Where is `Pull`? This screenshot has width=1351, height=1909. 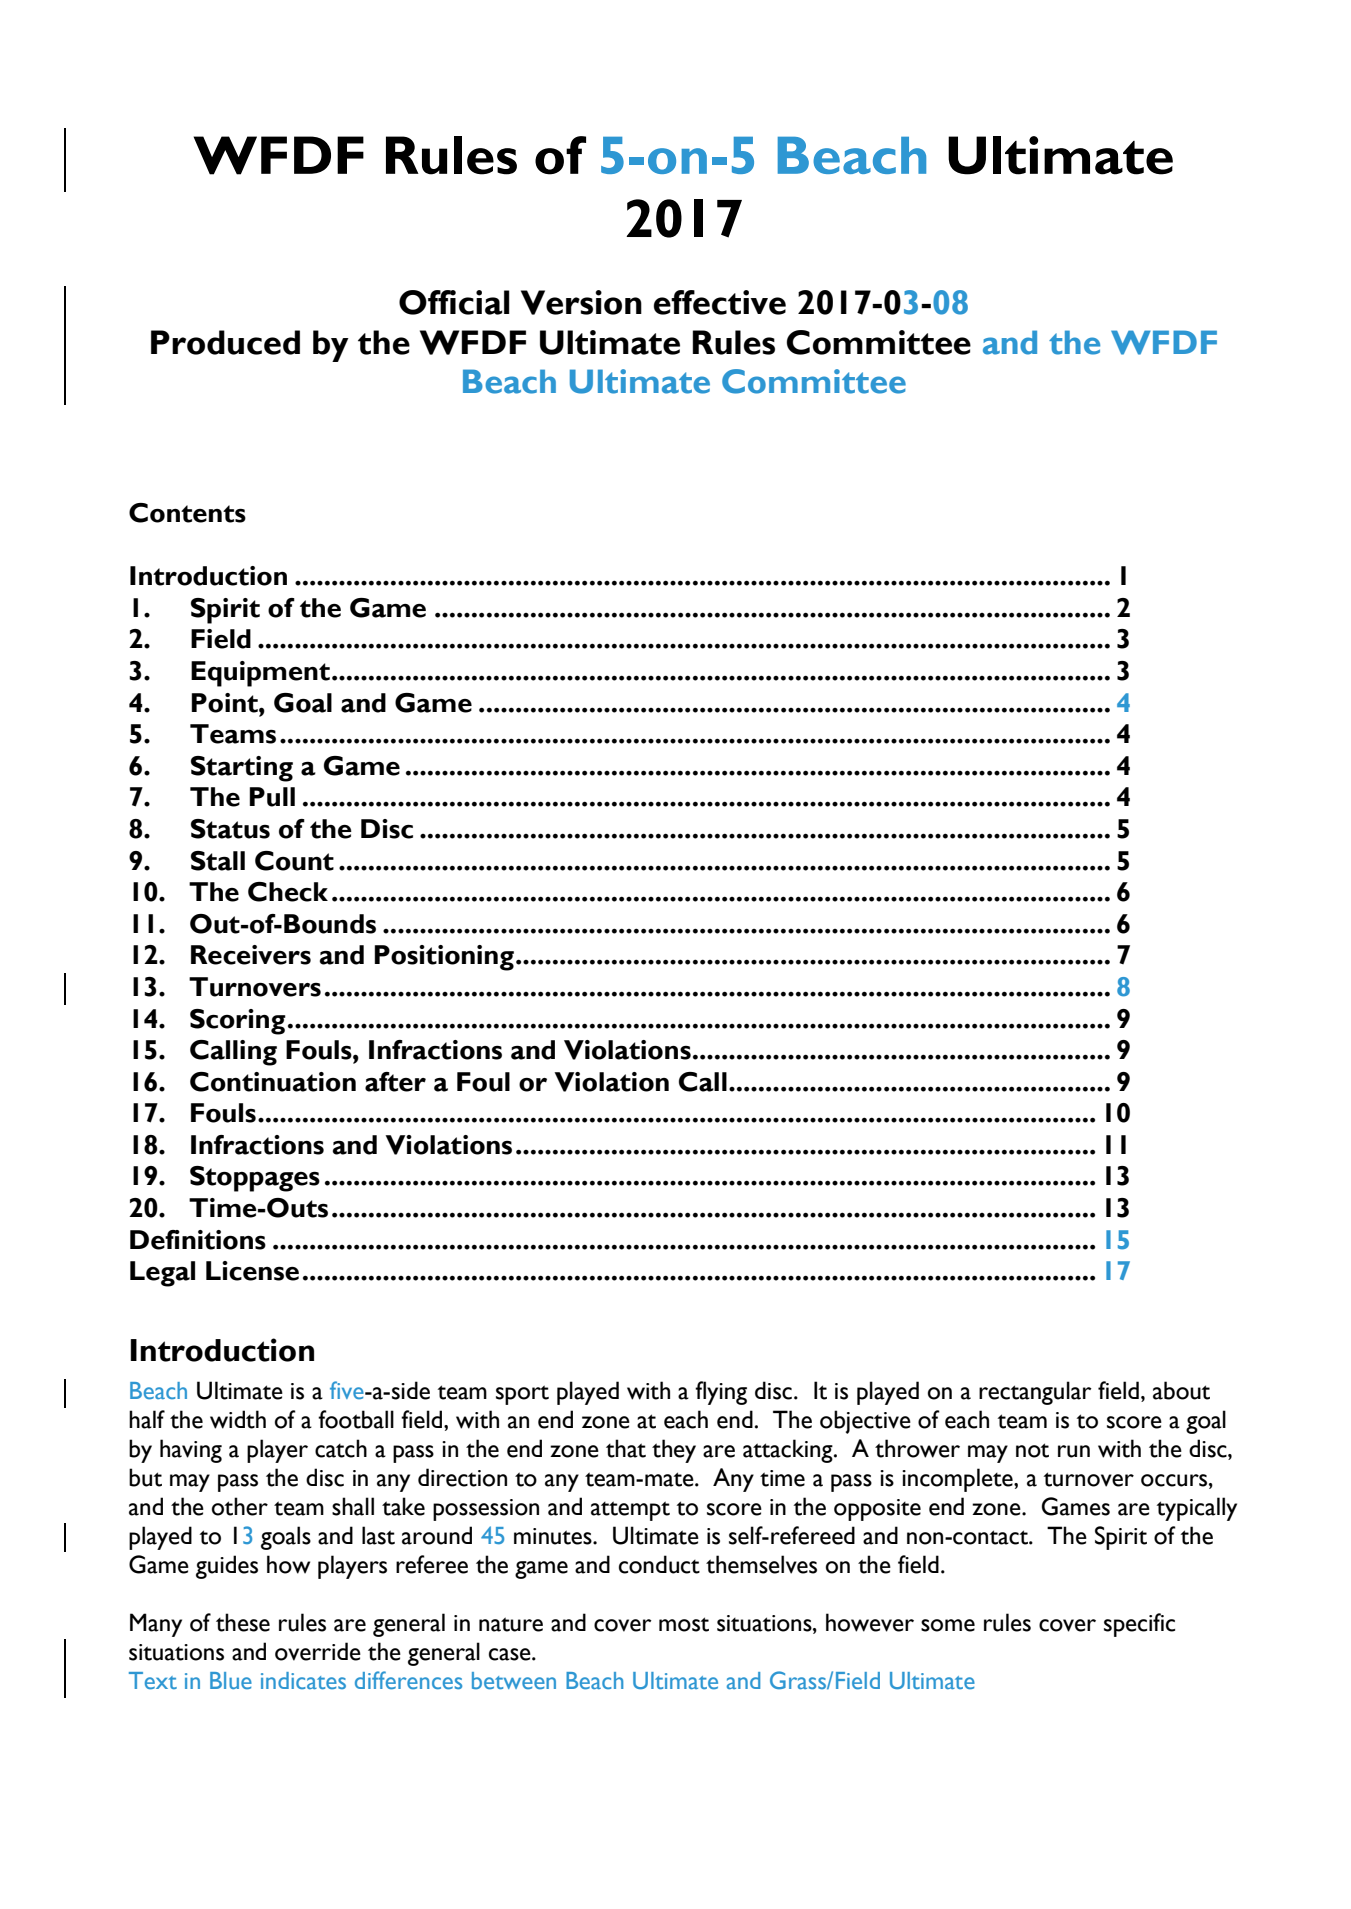
Pull is located at coordinates (272, 797).
